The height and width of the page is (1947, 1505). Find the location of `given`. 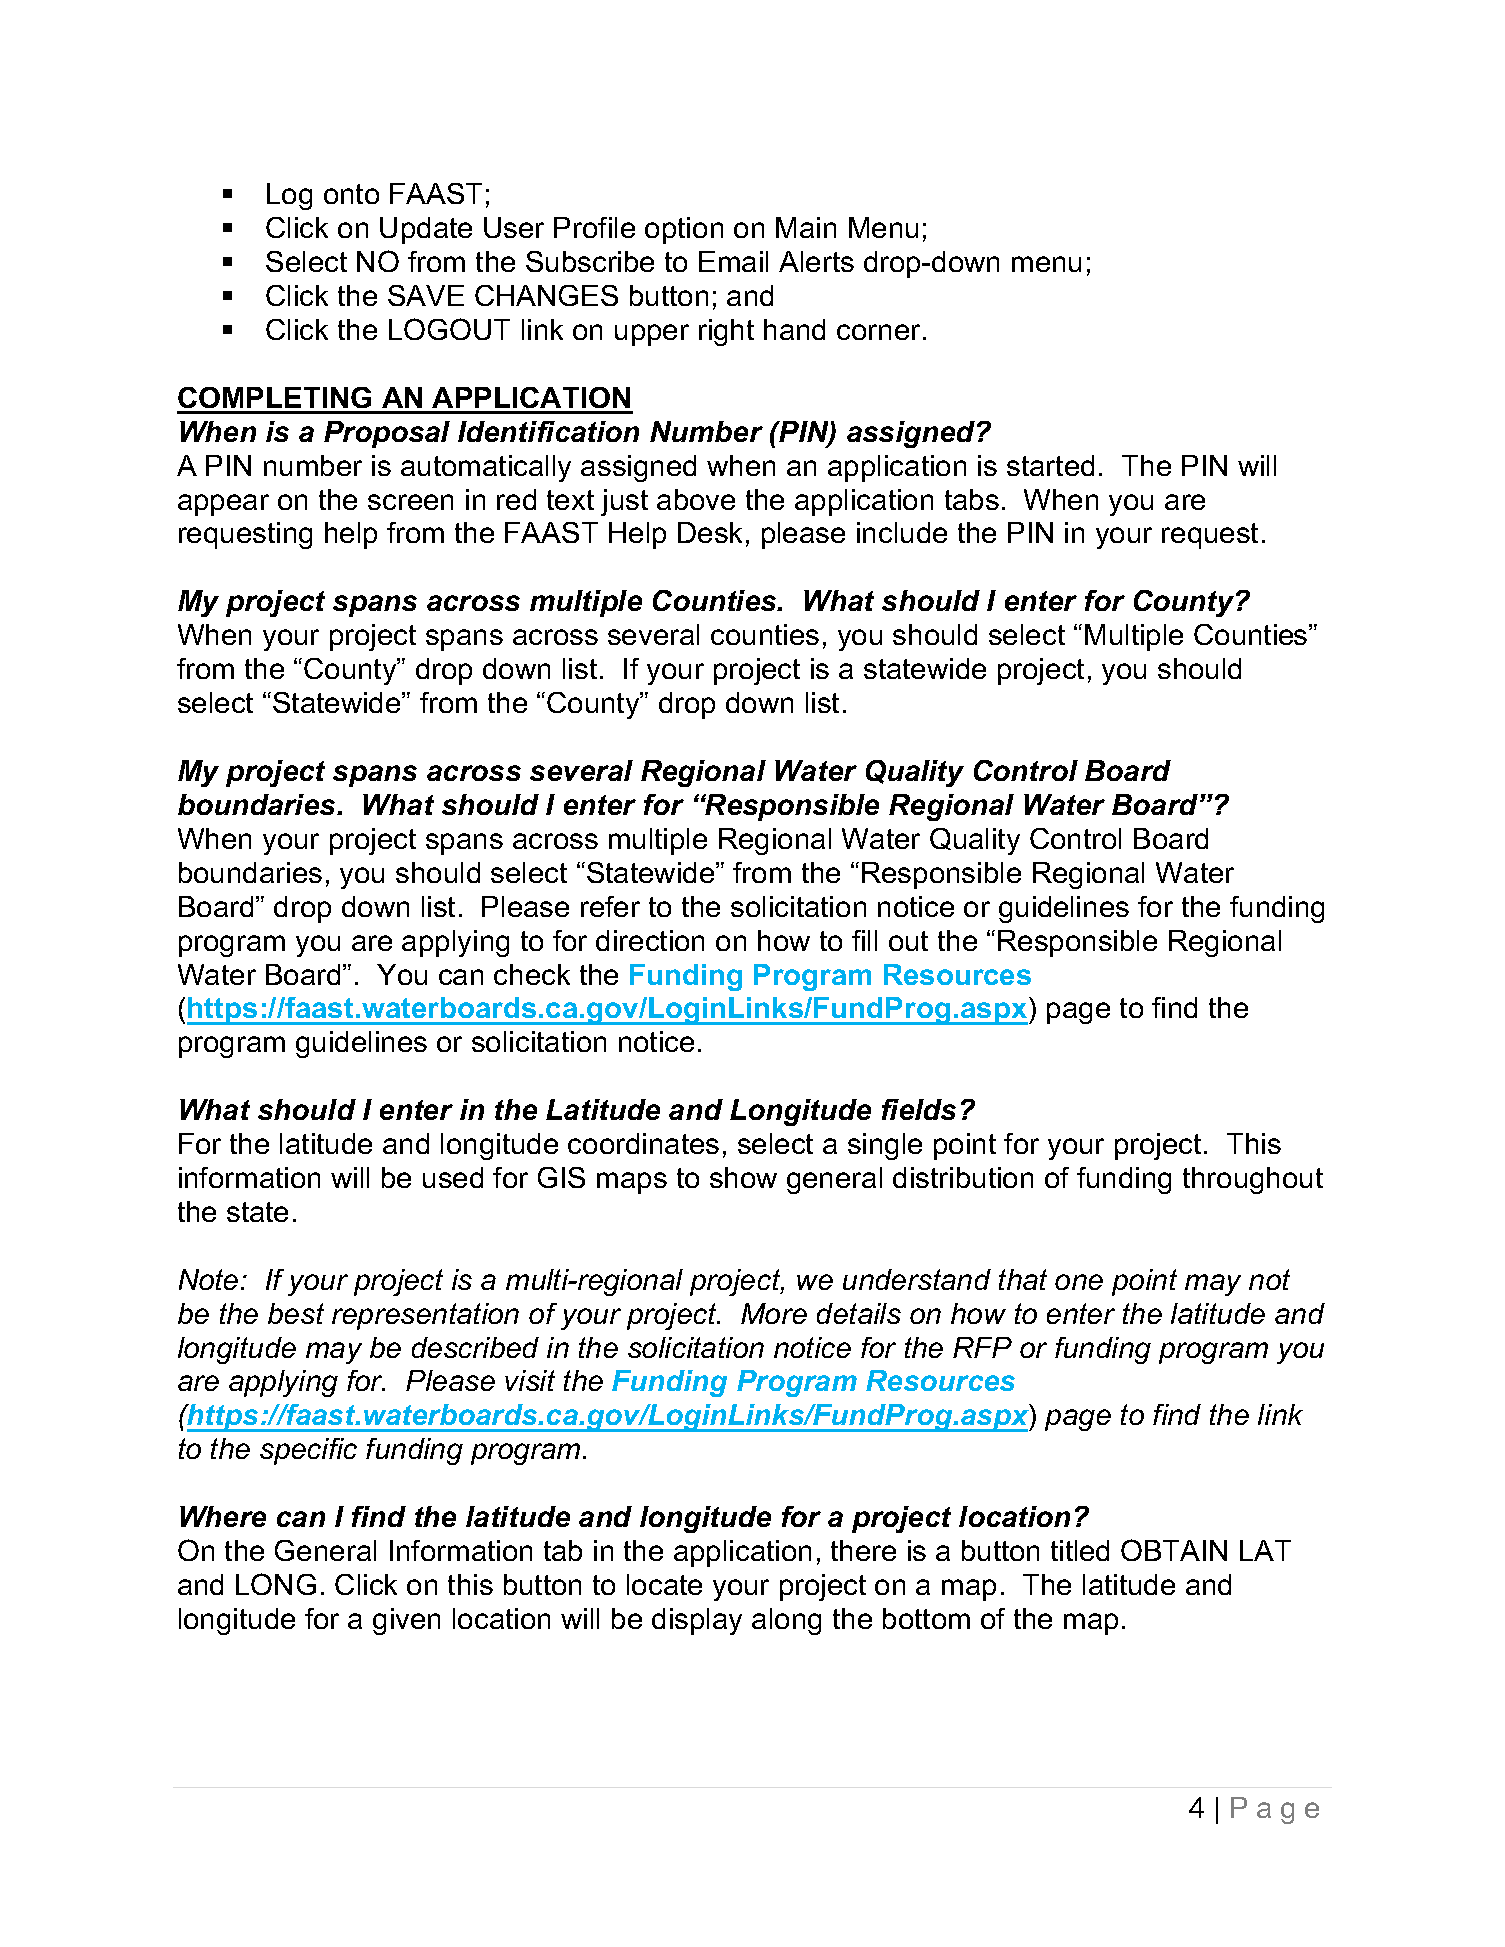

given is located at coordinates (406, 1621).
